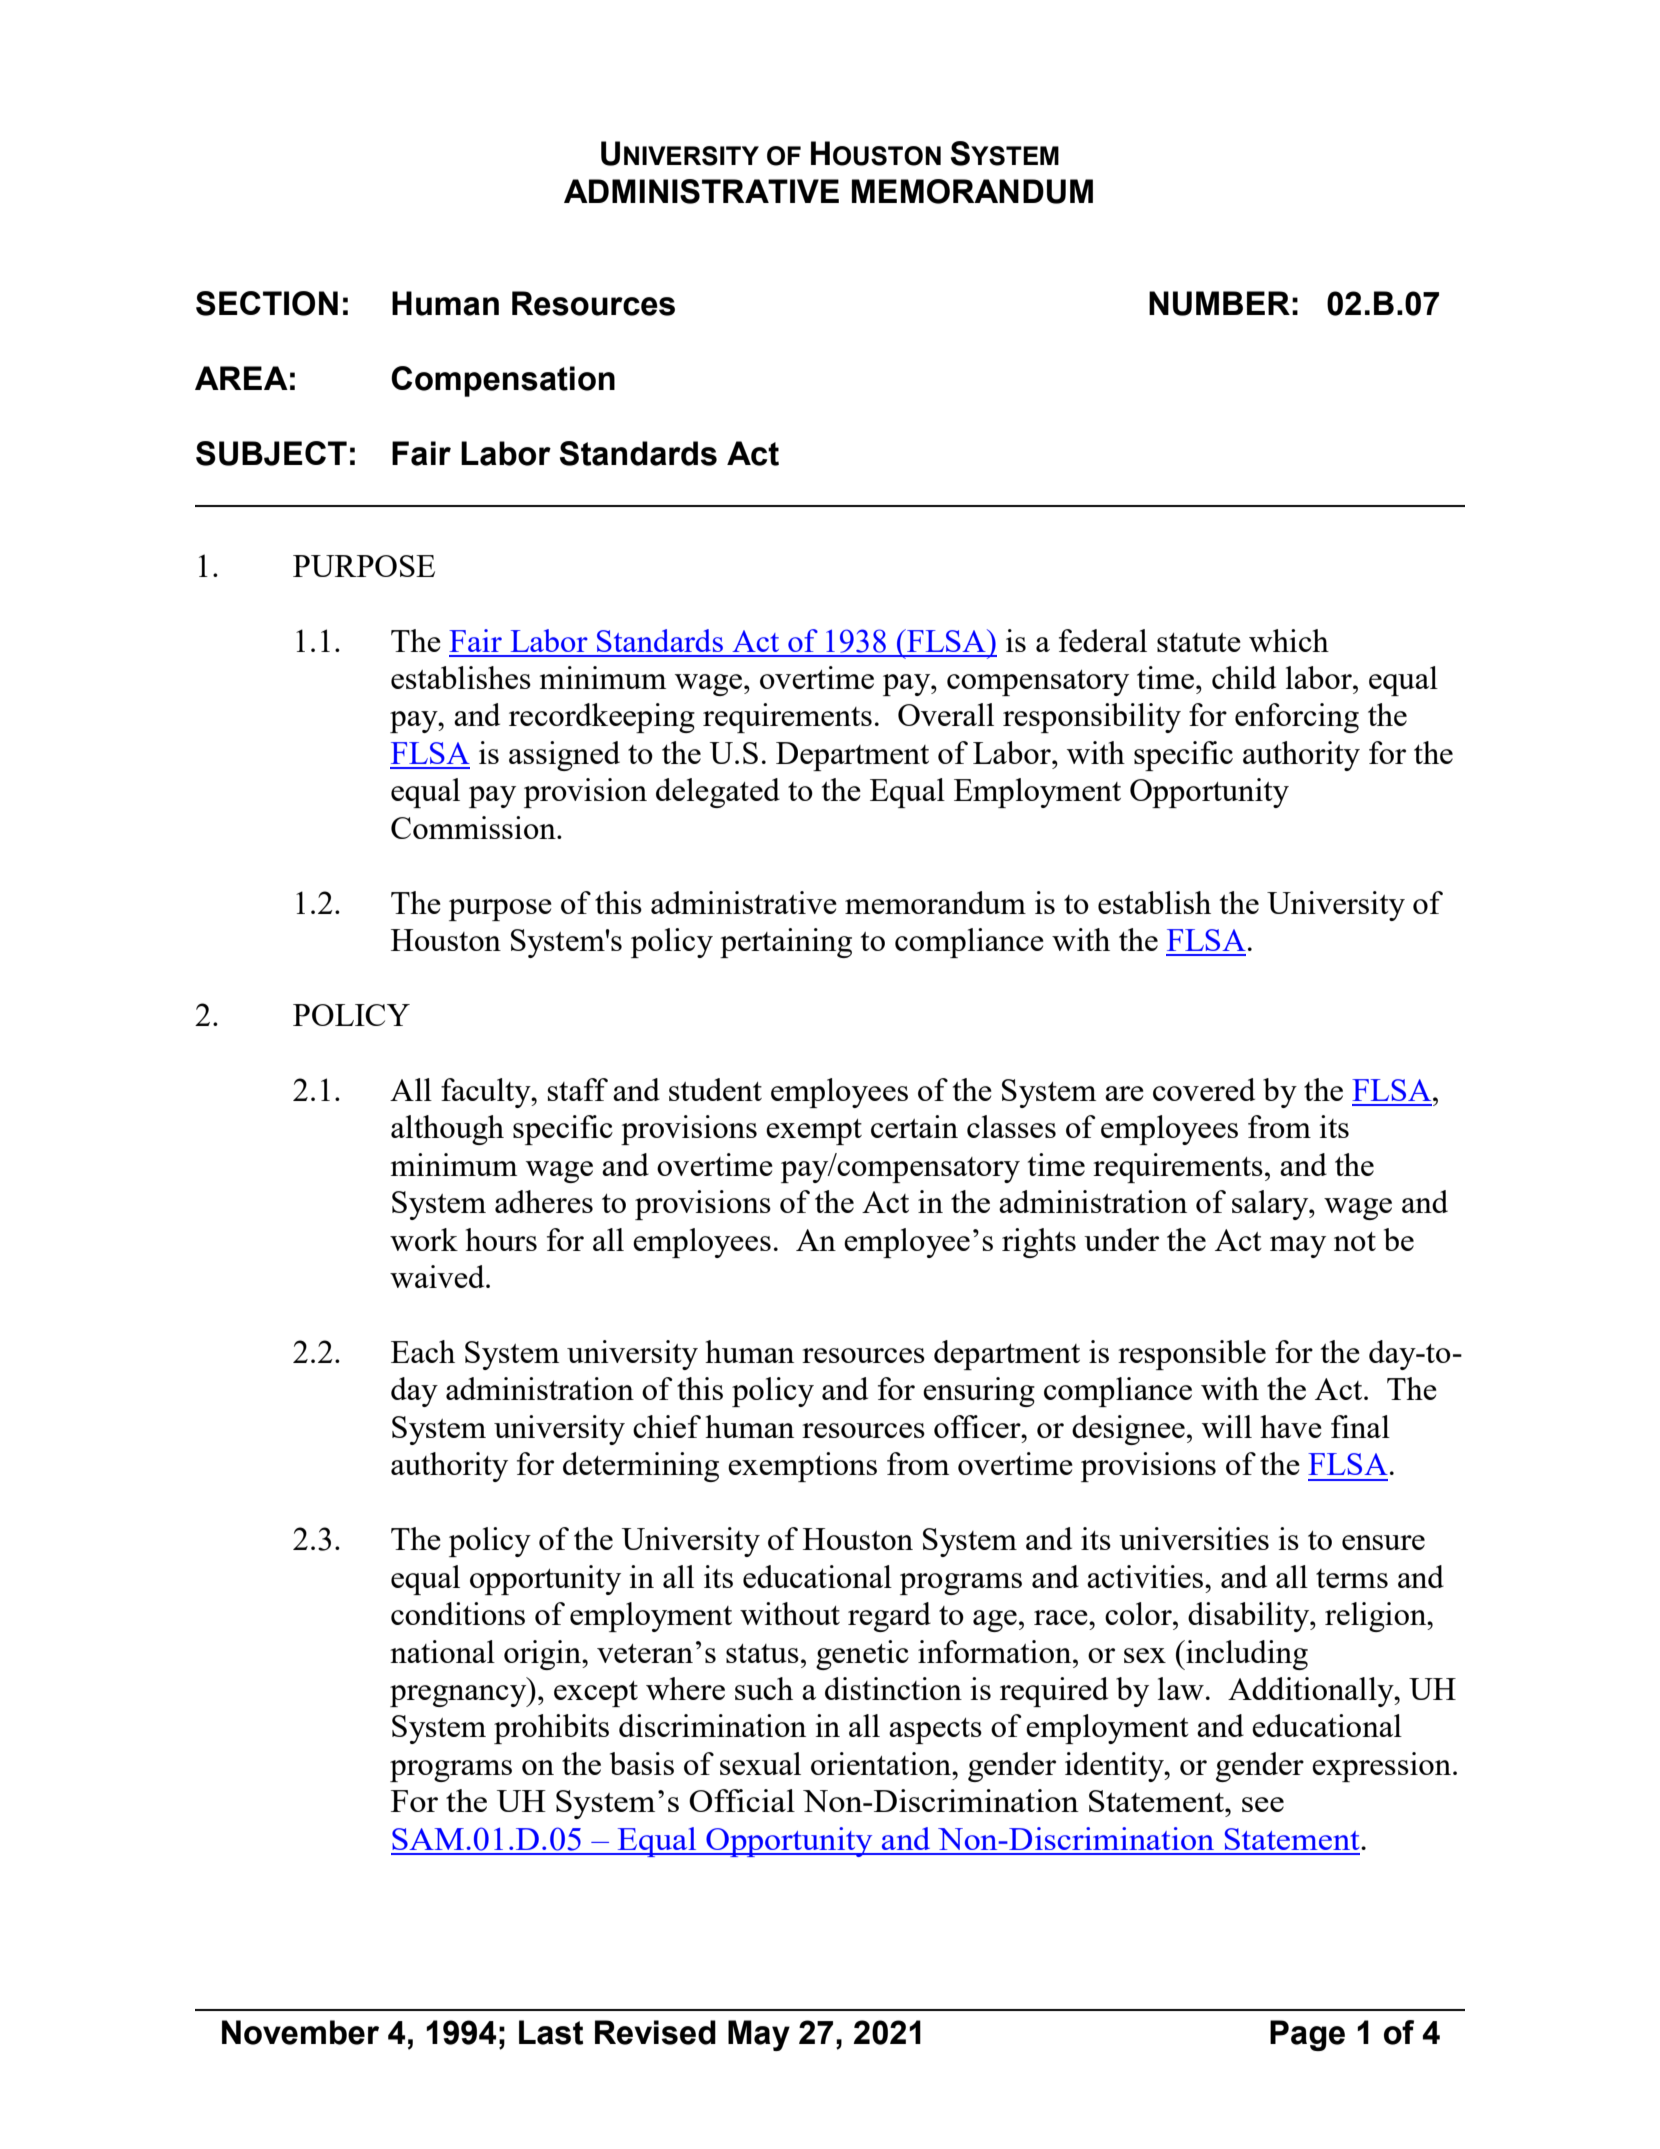 The width and height of the image is (1660, 2149). Describe the element at coordinates (423, 1351) in the image. I see `Each` at that location.
